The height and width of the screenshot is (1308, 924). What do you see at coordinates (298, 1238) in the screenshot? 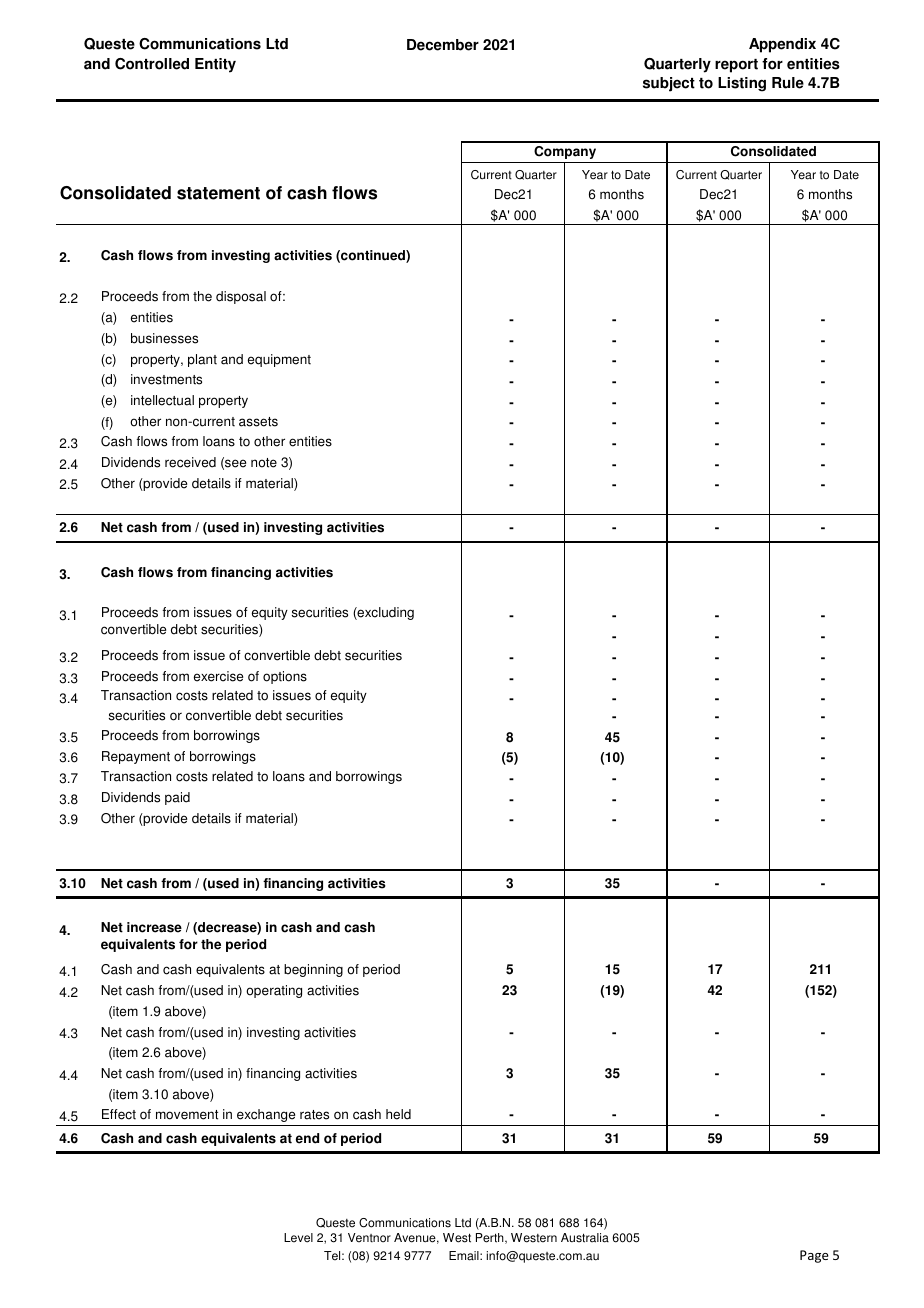
I see `Level` at bounding box center [298, 1238].
